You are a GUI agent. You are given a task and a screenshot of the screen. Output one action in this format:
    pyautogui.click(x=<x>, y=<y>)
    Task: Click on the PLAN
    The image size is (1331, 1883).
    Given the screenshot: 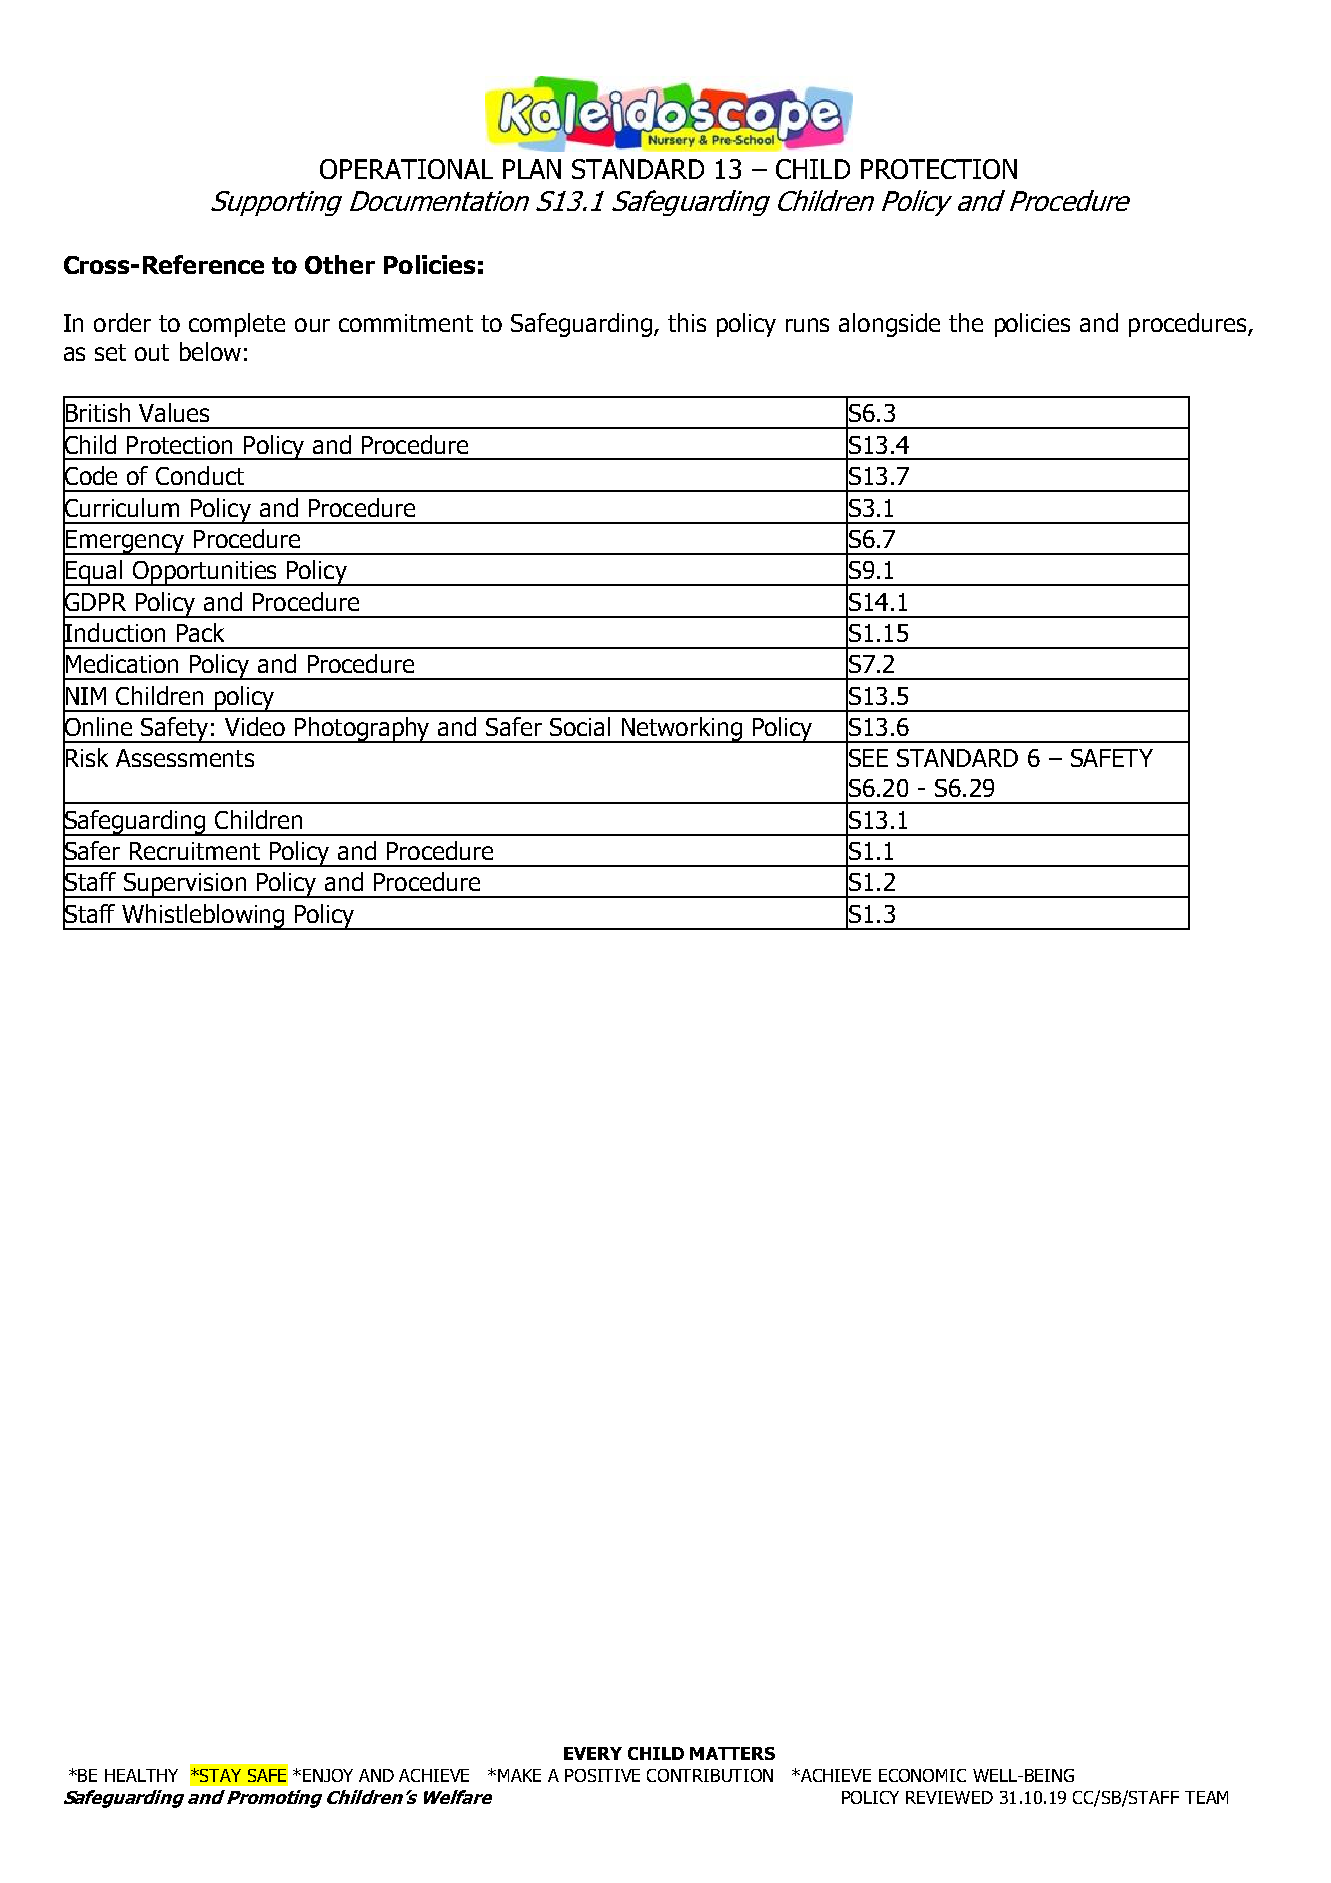 What is the action you would take?
    pyautogui.click(x=532, y=169)
